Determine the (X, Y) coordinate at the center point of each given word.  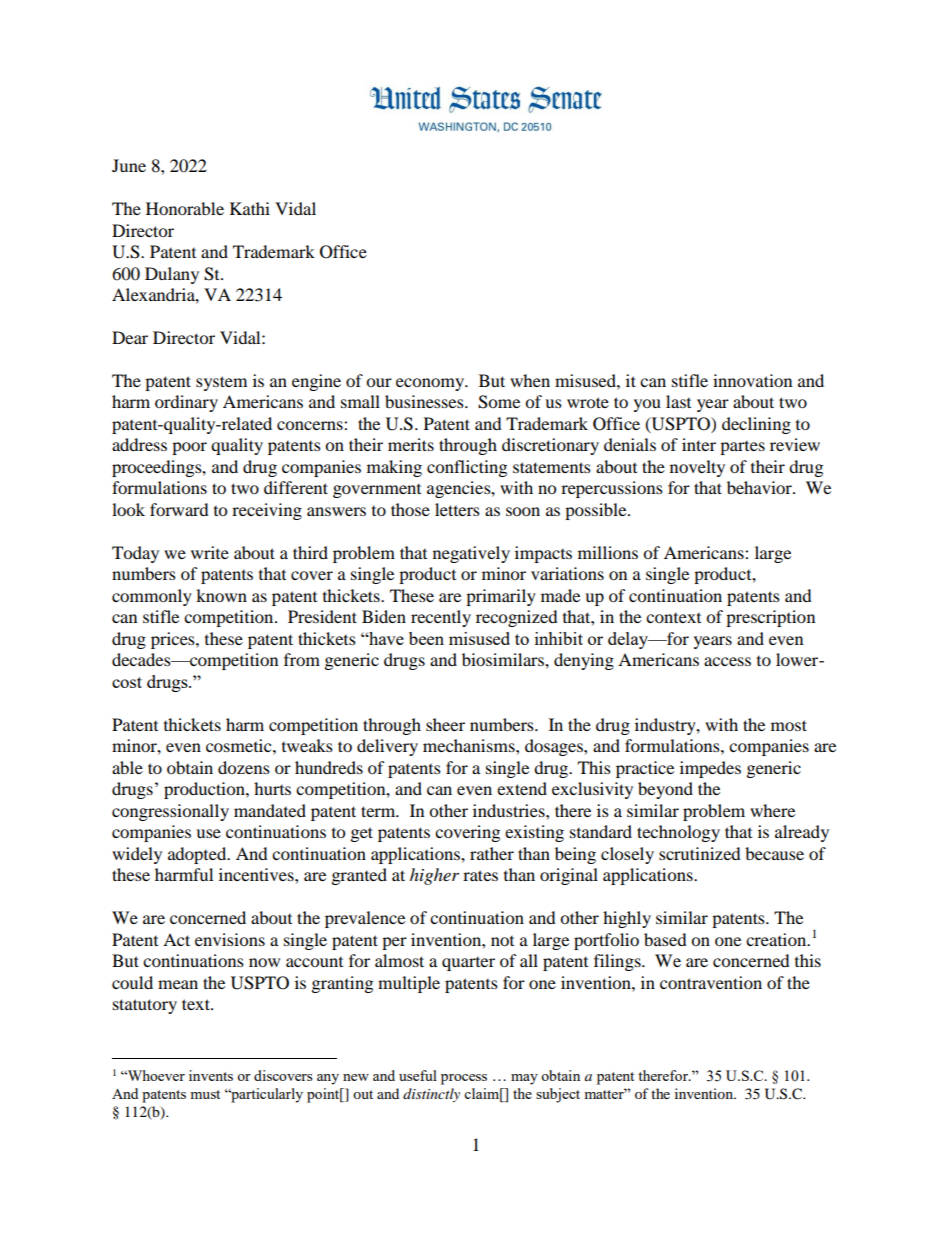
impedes (710, 769)
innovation (752, 380)
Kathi (250, 208)
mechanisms (470, 745)
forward (179, 509)
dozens (244, 767)
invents (211, 1075)
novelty (697, 468)
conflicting (467, 468)
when (530, 380)
